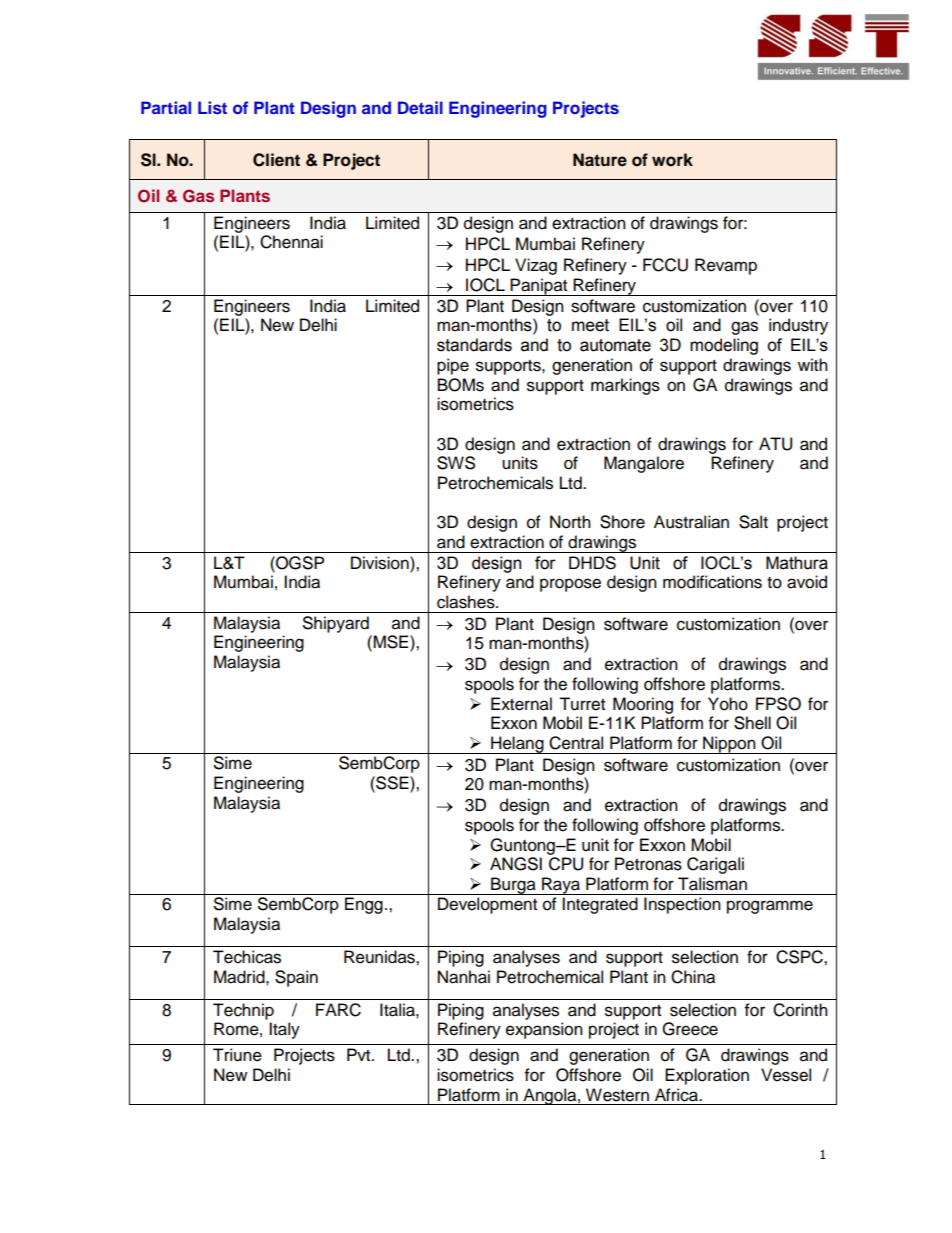  What do you see at coordinates (672, 160) in the document?
I see `work` at bounding box center [672, 160].
